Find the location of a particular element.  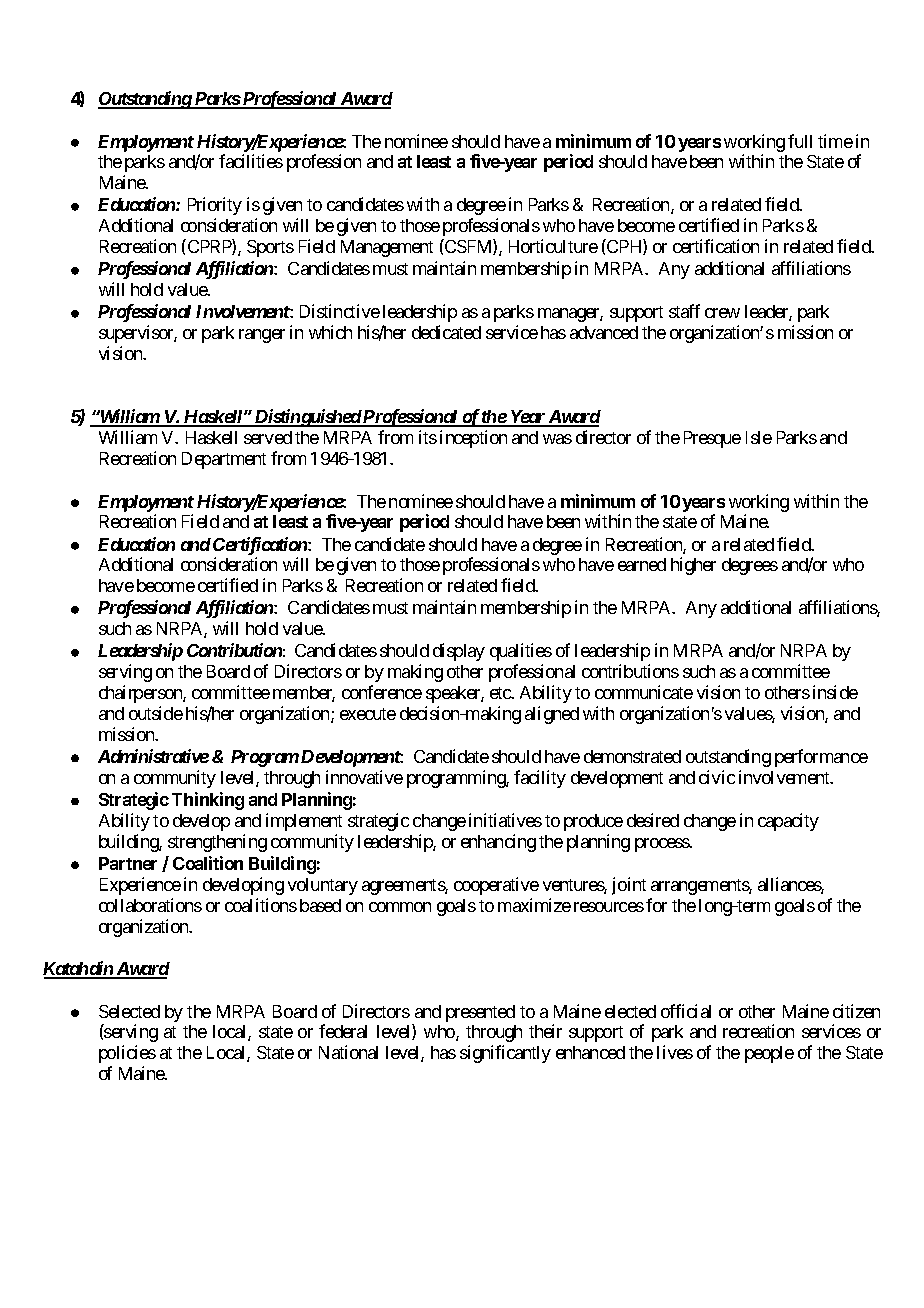

full is located at coordinates (800, 141).
